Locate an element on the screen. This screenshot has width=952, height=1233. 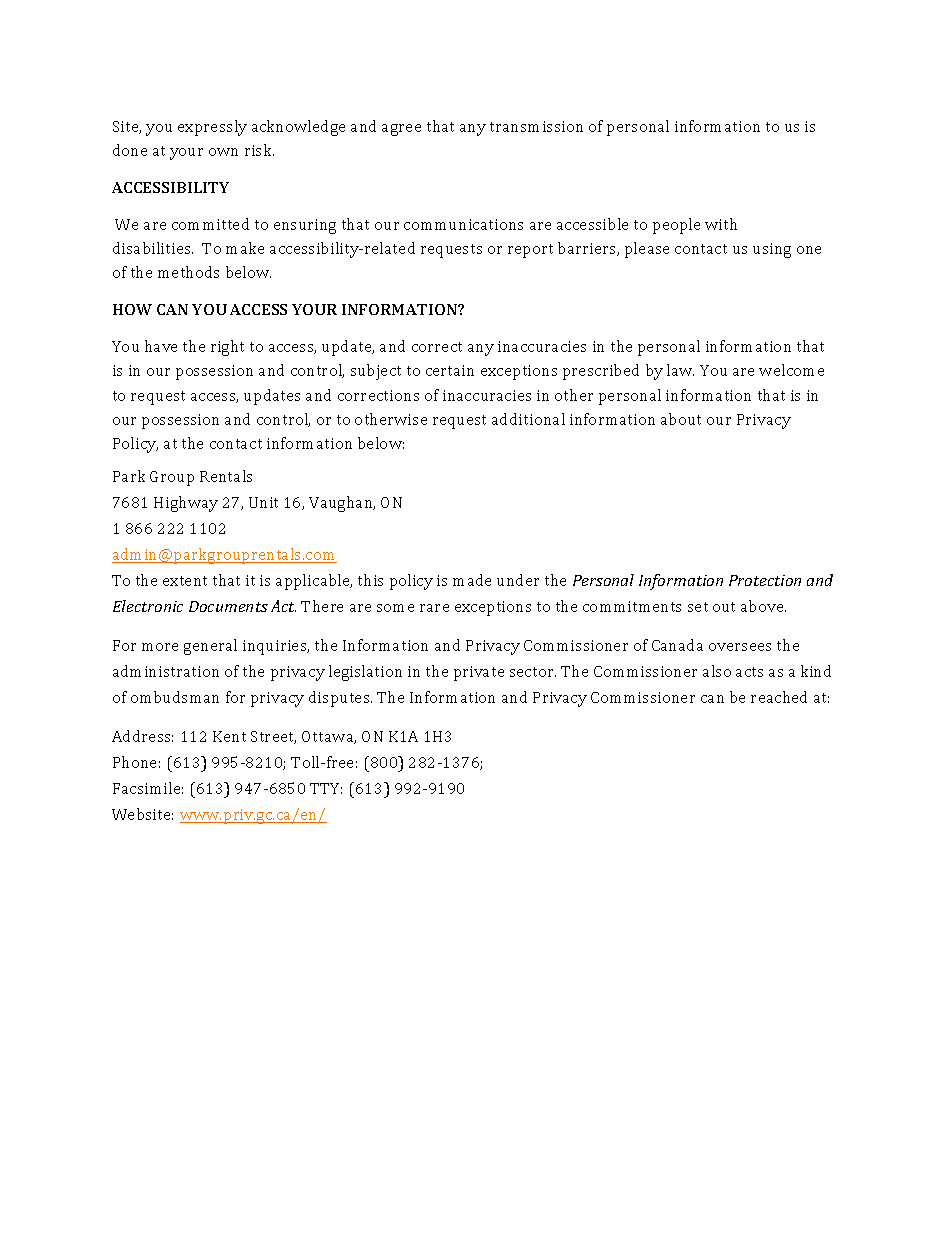
additional is located at coordinates (528, 419).
